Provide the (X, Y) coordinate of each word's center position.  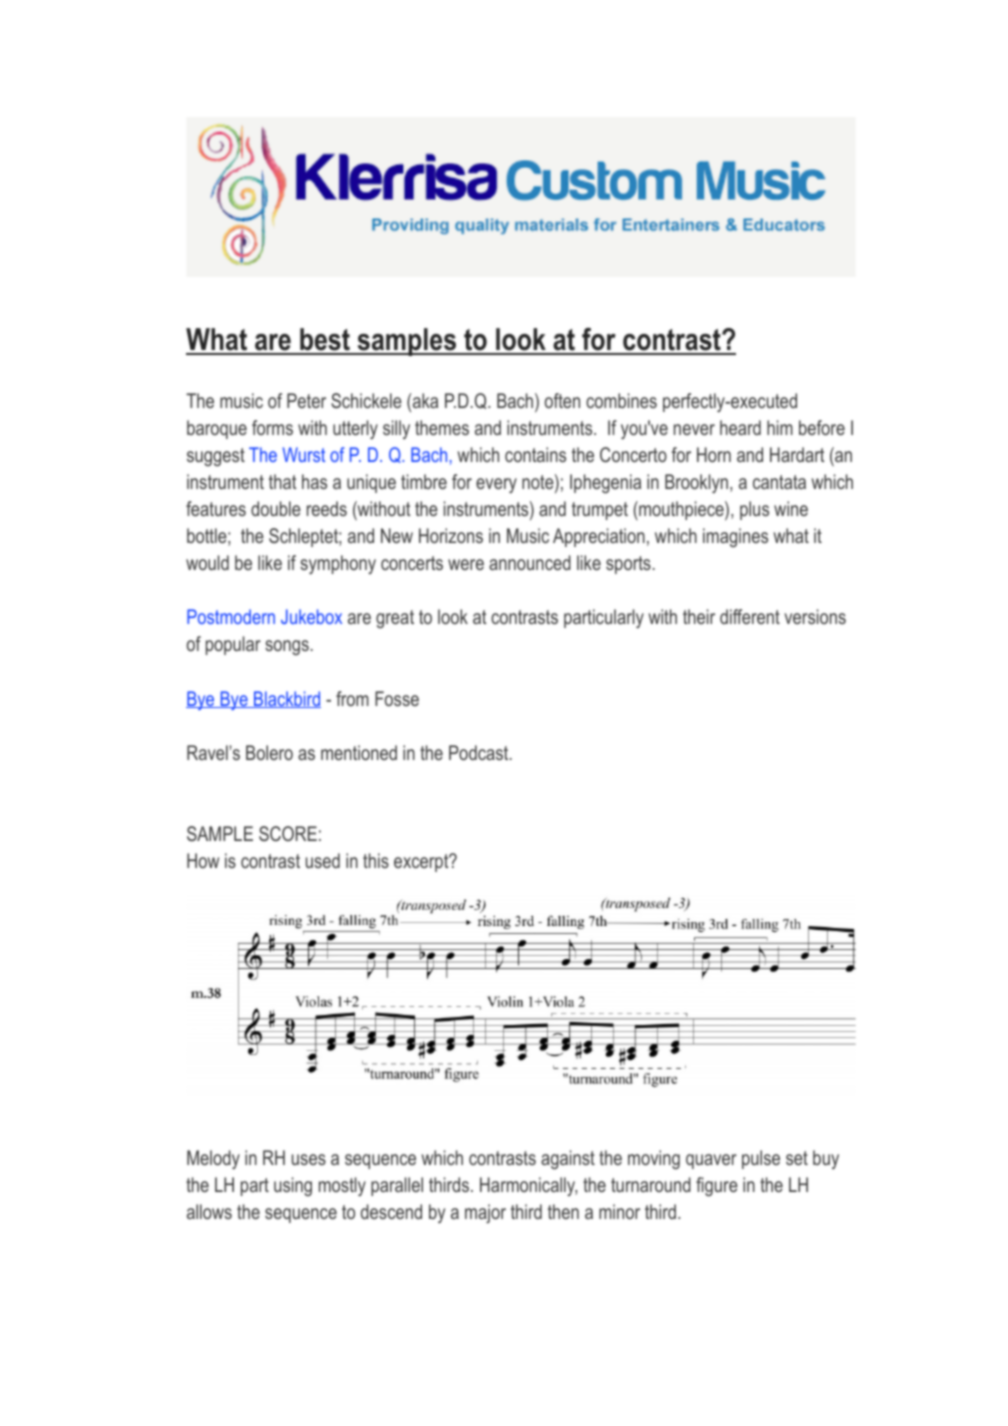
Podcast (480, 752)
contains (535, 454)
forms (272, 427)
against (568, 1159)
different (750, 616)
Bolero (269, 752)
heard (740, 427)
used (323, 860)
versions (815, 616)
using (293, 1186)
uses (309, 1159)
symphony (338, 564)
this (376, 860)
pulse (761, 1159)
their (699, 616)
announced (530, 562)
